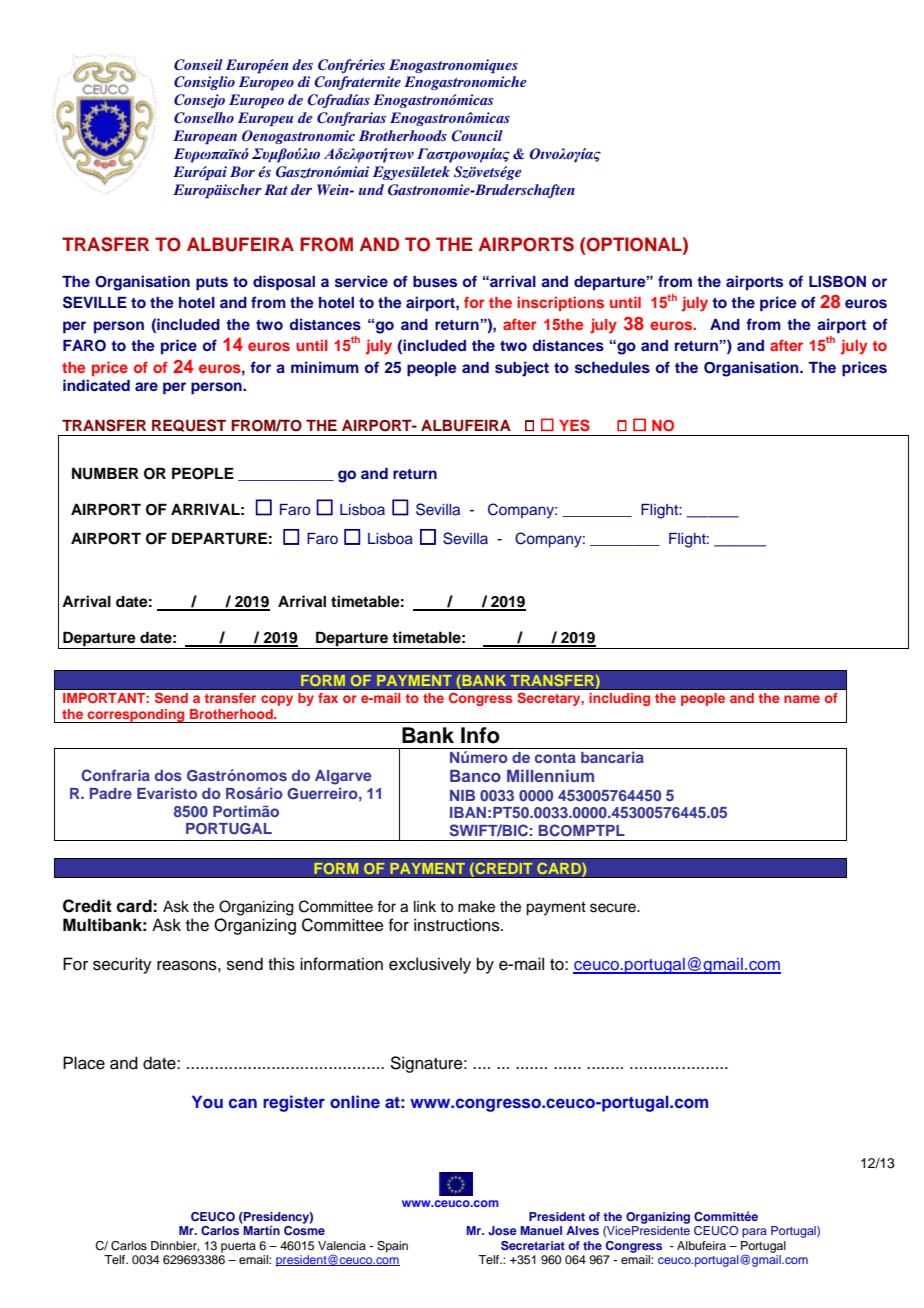 The image size is (924, 1308). Describe the element at coordinates (802, 699) in the screenshot. I see `name` at that location.
